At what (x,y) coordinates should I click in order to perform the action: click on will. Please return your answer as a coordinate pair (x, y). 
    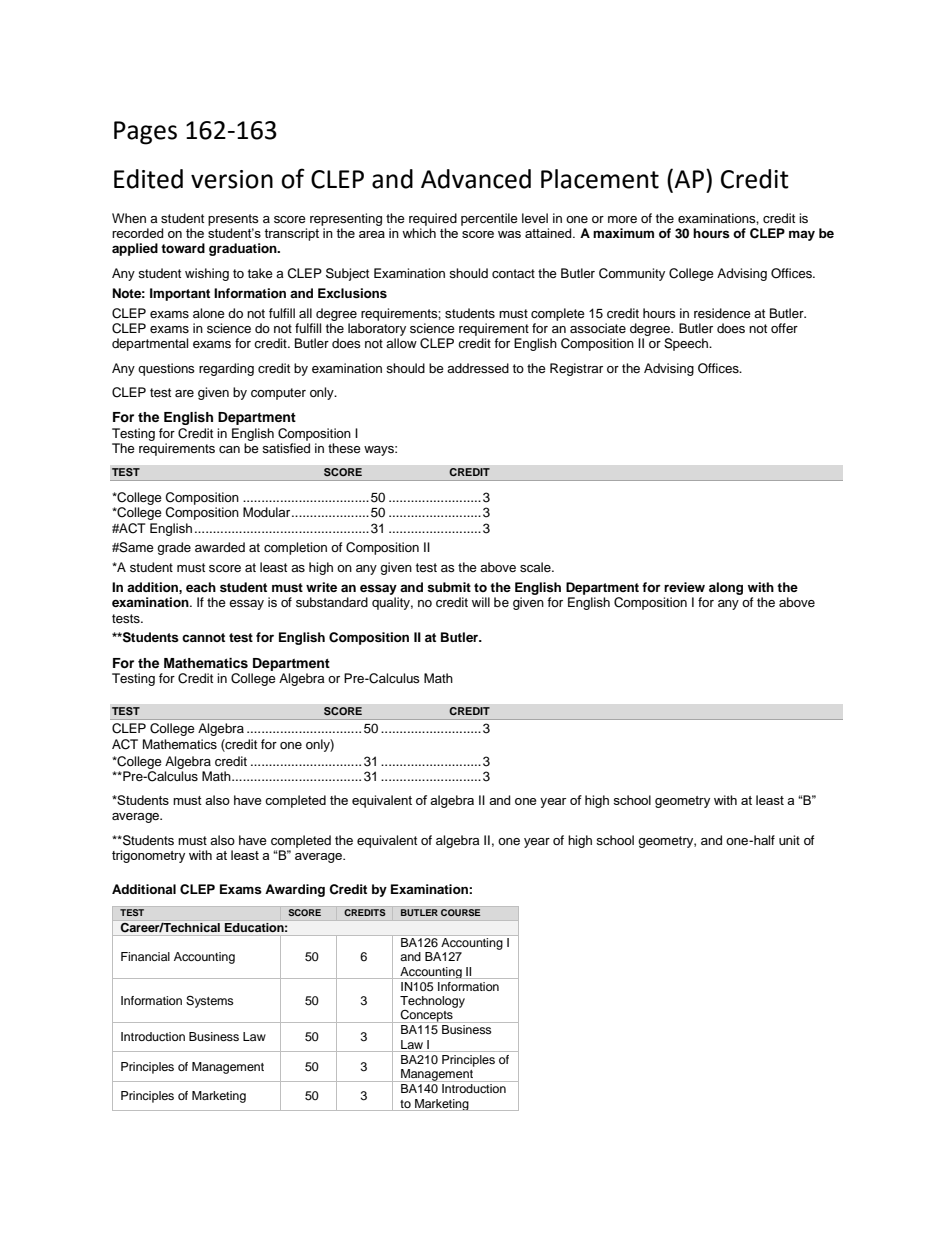
    Looking at the image, I should click on (481, 602).
